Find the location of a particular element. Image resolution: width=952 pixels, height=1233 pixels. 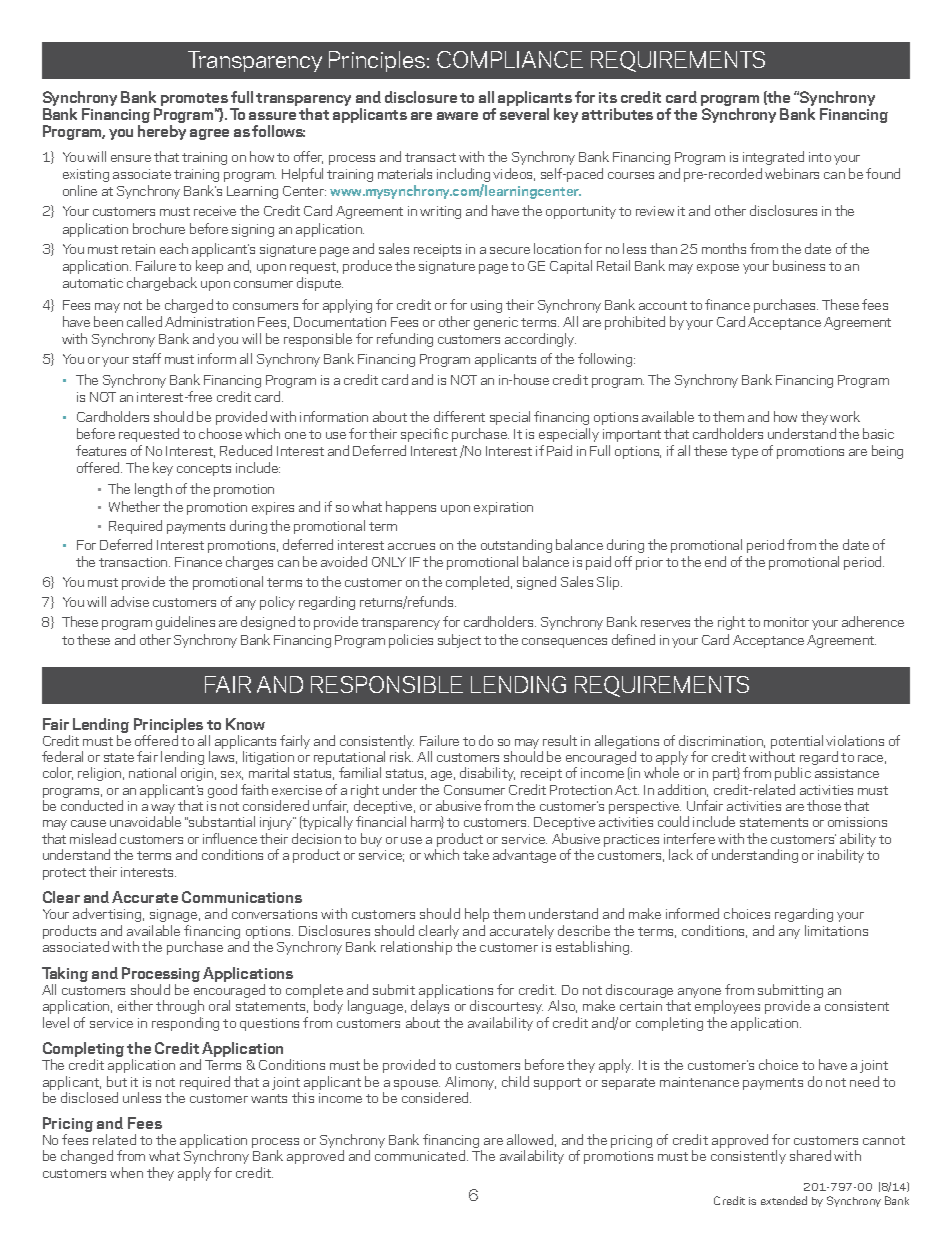

take is located at coordinates (476, 854).
